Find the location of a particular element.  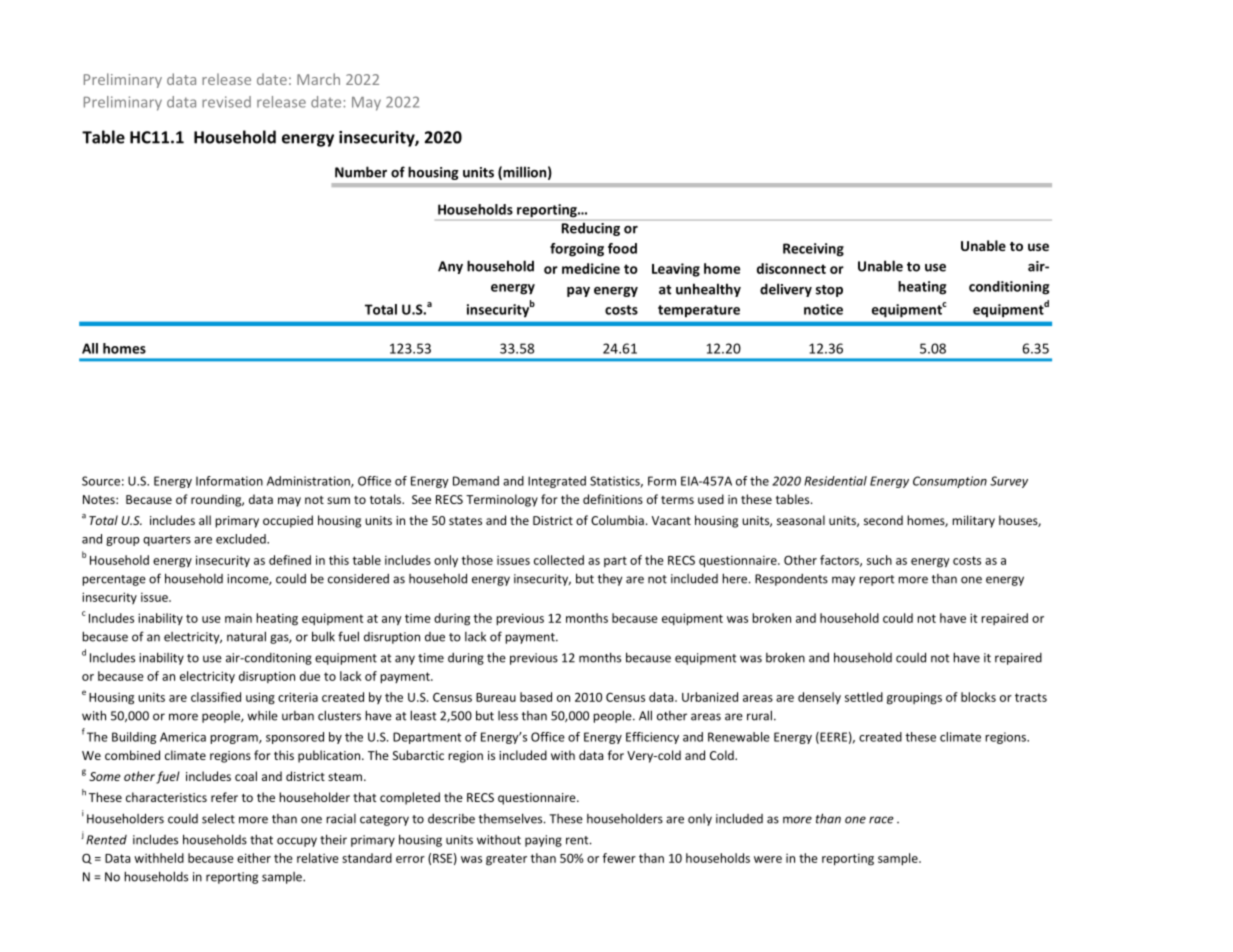

March is located at coordinates (318, 79).
